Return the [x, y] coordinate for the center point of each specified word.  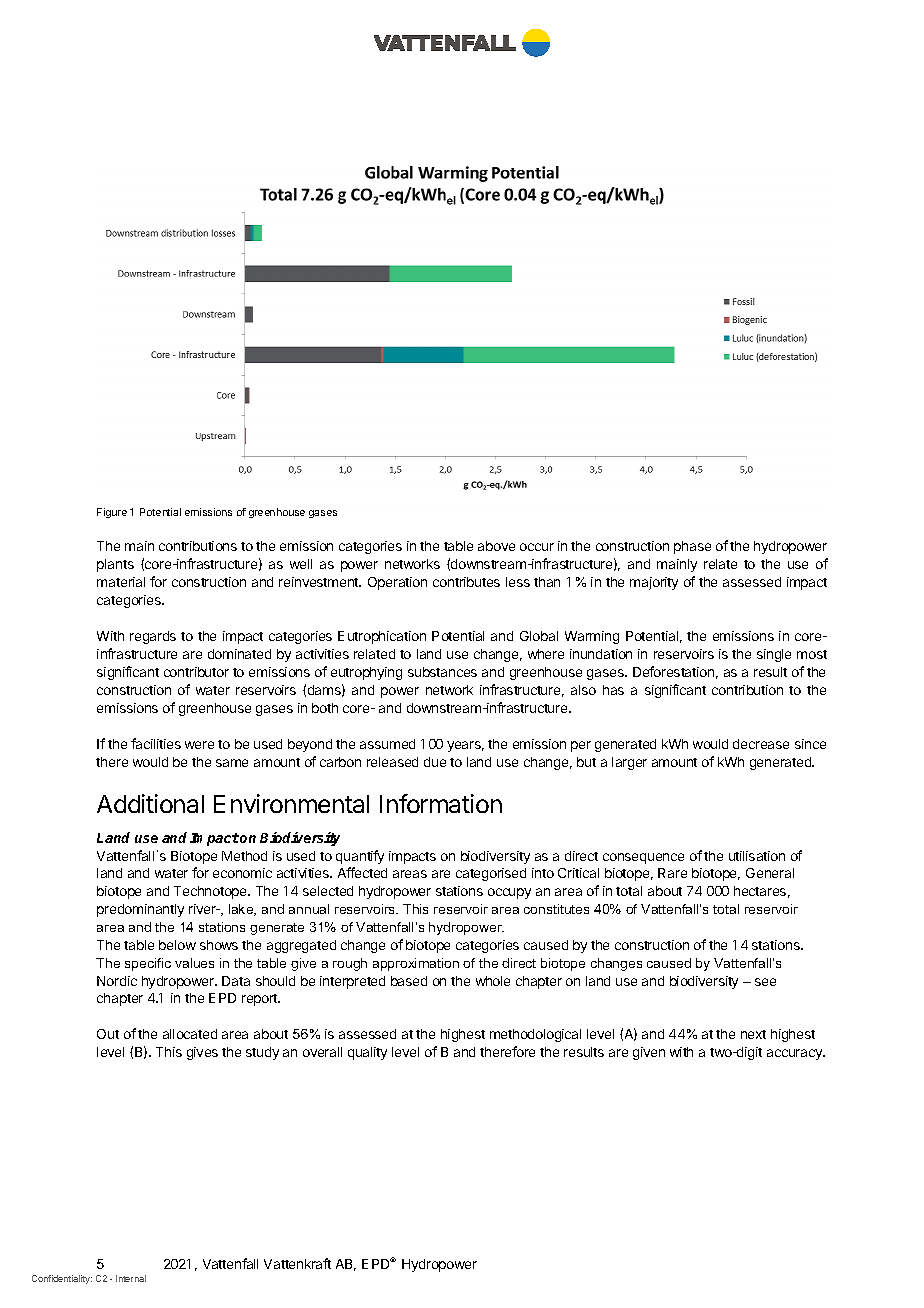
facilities [156, 743]
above [496, 546]
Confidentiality [62, 1279]
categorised [491, 874]
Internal [131, 1278]
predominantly [140, 910]
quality [367, 1053]
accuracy [796, 1054]
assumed [387, 744]
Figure [112, 513]
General [770, 873]
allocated [190, 1034]
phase [692, 547]
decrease [761, 744]
